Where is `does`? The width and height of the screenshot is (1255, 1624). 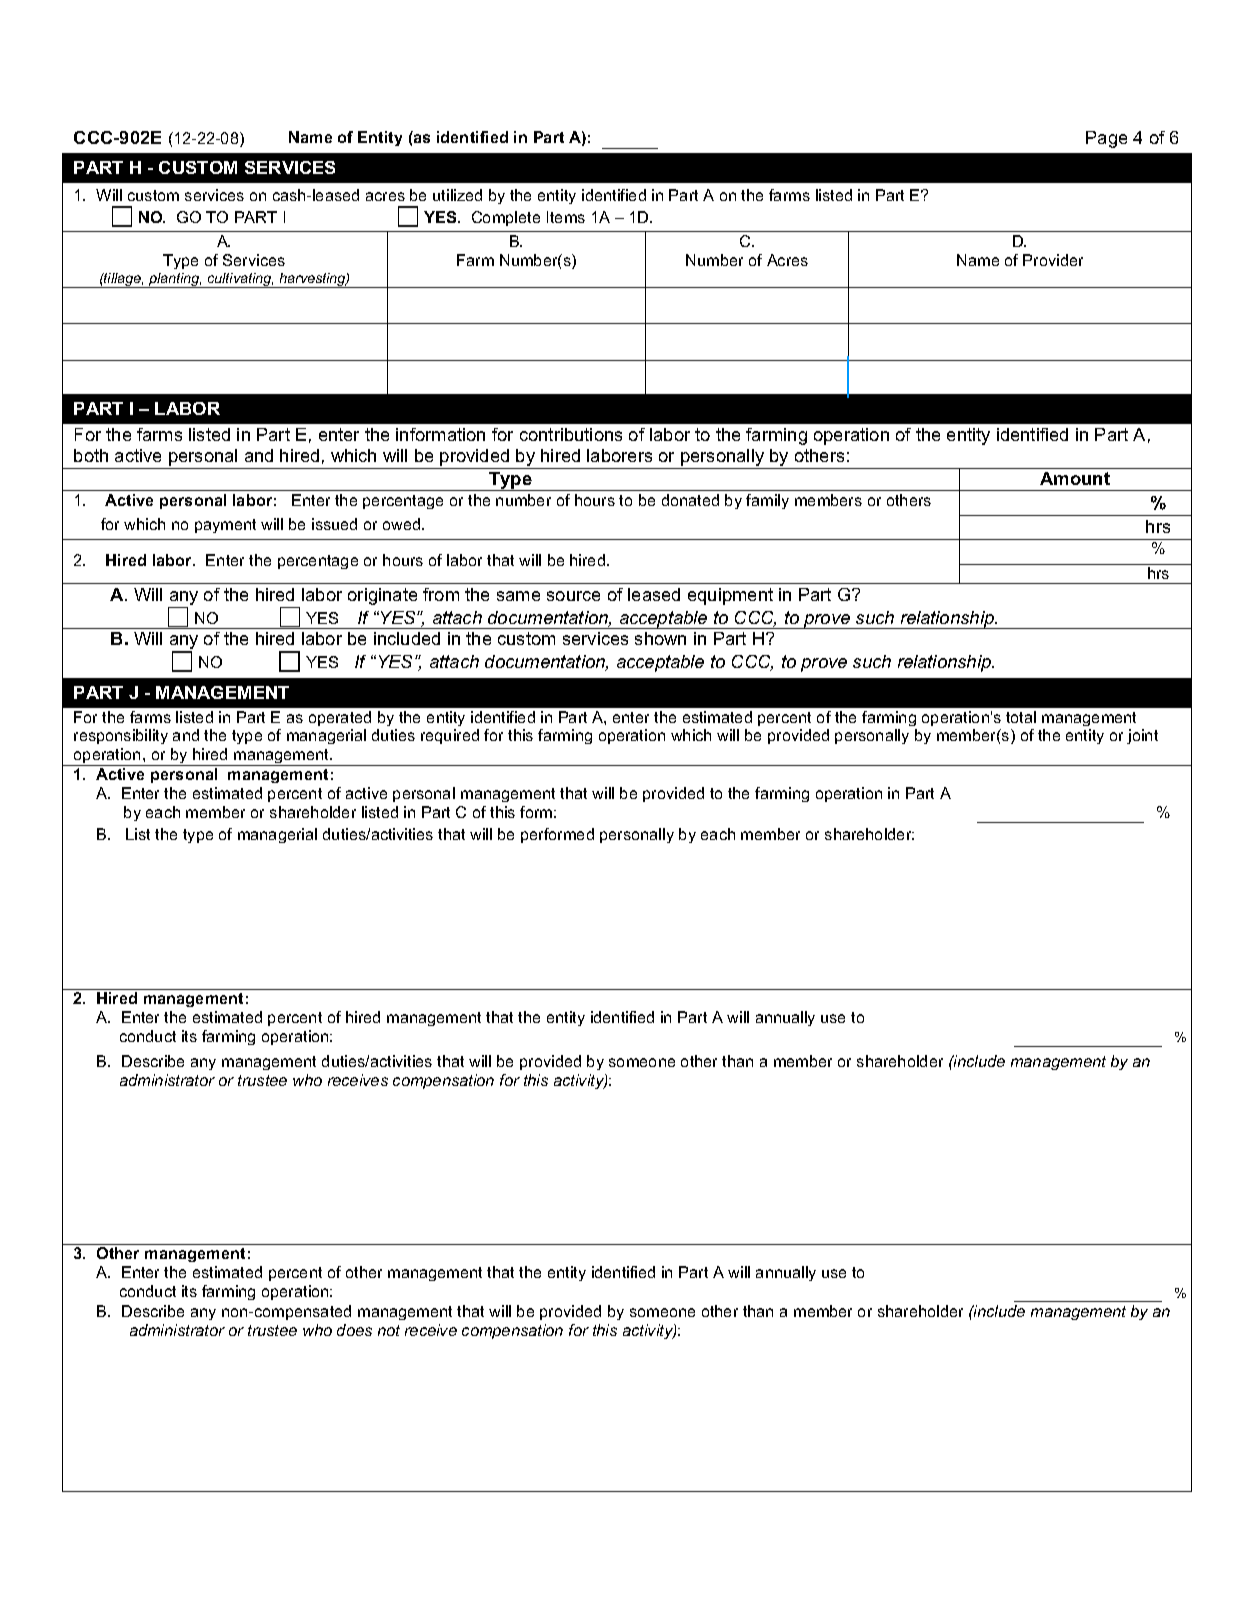
does is located at coordinates (354, 1330).
